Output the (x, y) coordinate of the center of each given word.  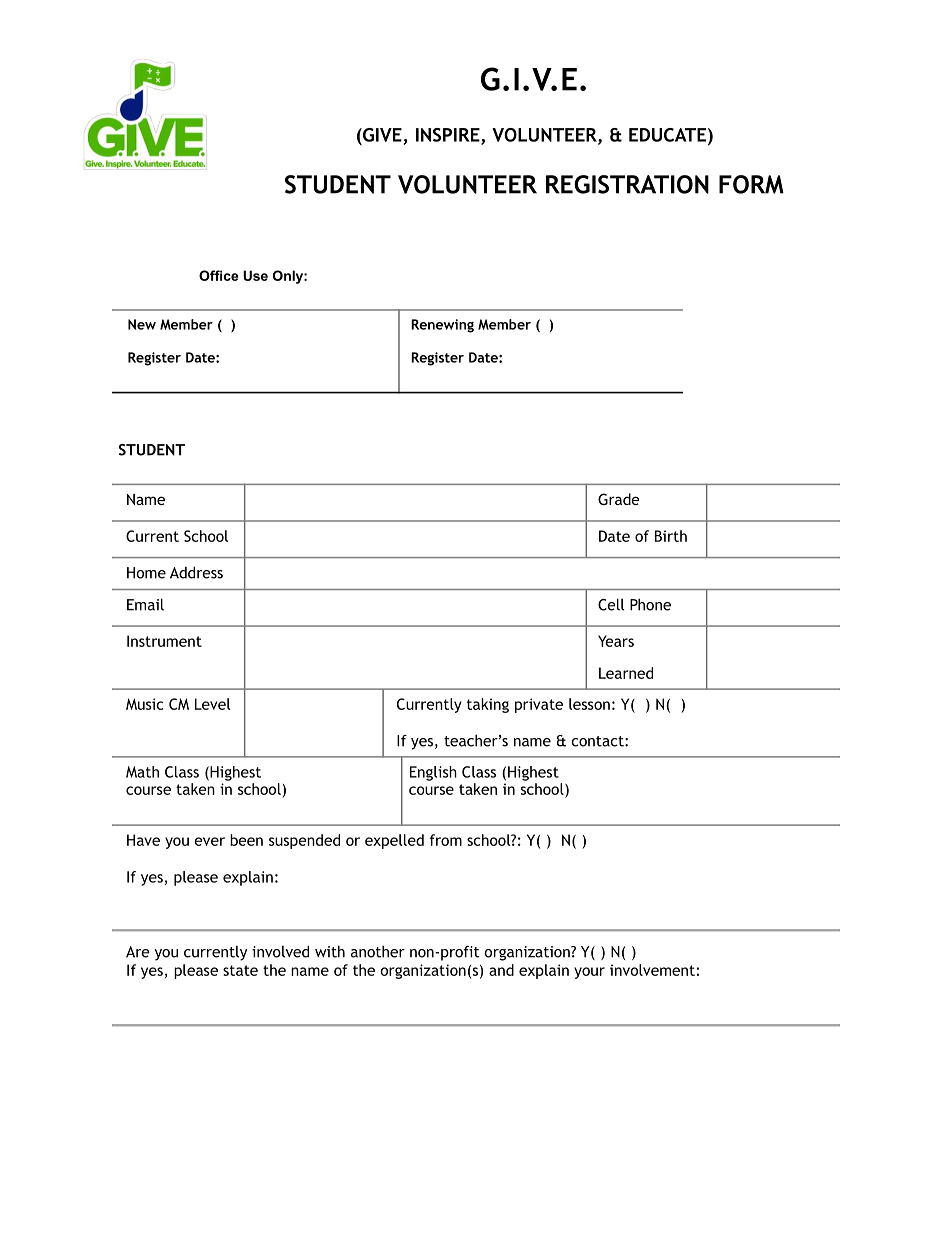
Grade (619, 499)
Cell (611, 604)
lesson (589, 704)
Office (218, 275)
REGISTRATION (627, 184)
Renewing (442, 326)
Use (255, 275)
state (240, 970)
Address (196, 572)
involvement (652, 970)
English (433, 773)
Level (212, 704)
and (501, 970)
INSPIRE (449, 136)
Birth (671, 536)
